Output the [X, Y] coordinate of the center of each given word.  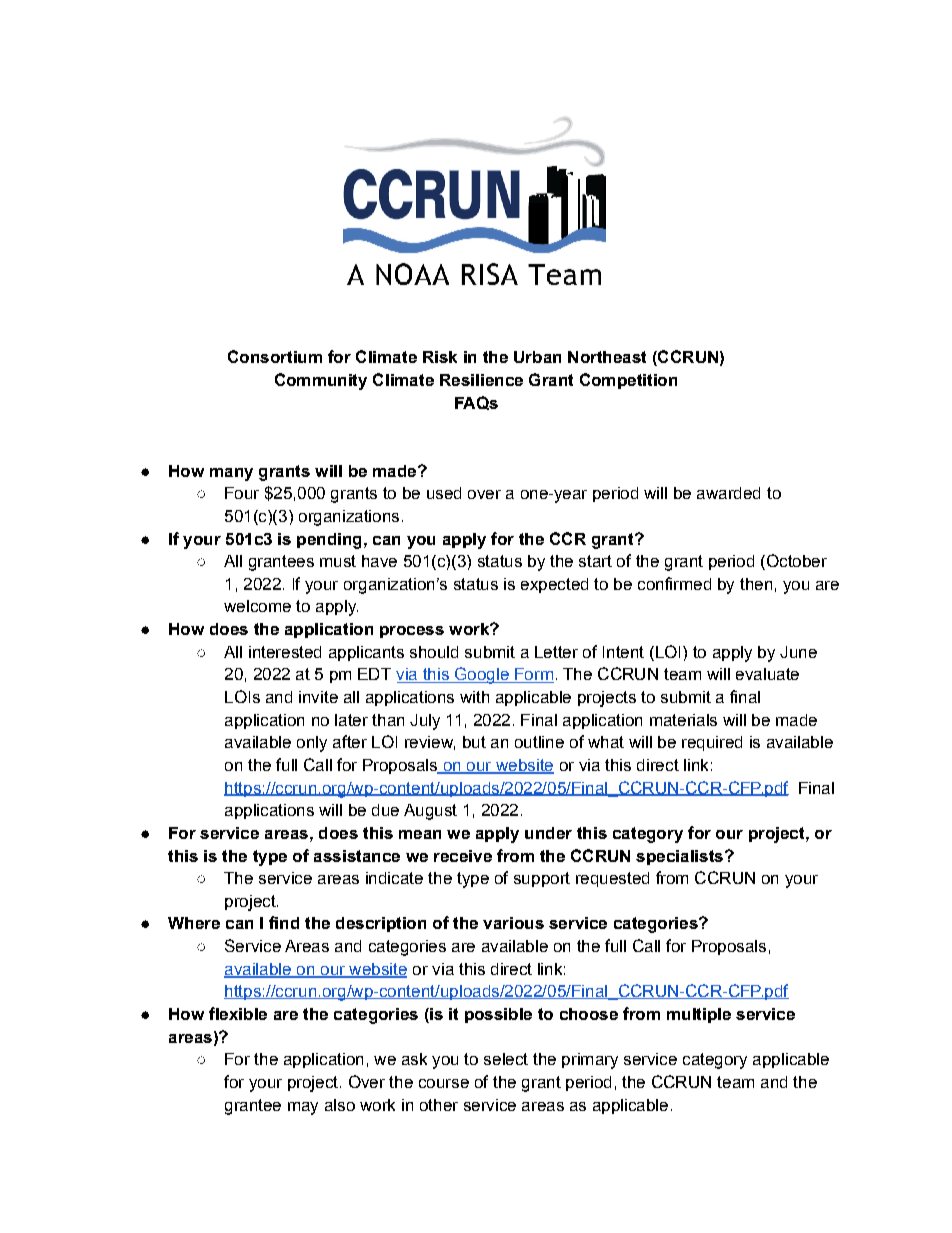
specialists [681, 857]
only [312, 744]
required [712, 743]
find [284, 922]
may [303, 1108]
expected [554, 585]
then [756, 584]
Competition [628, 381]
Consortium [275, 356]
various [513, 923]
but [474, 742]
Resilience [481, 380]
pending [329, 541]
